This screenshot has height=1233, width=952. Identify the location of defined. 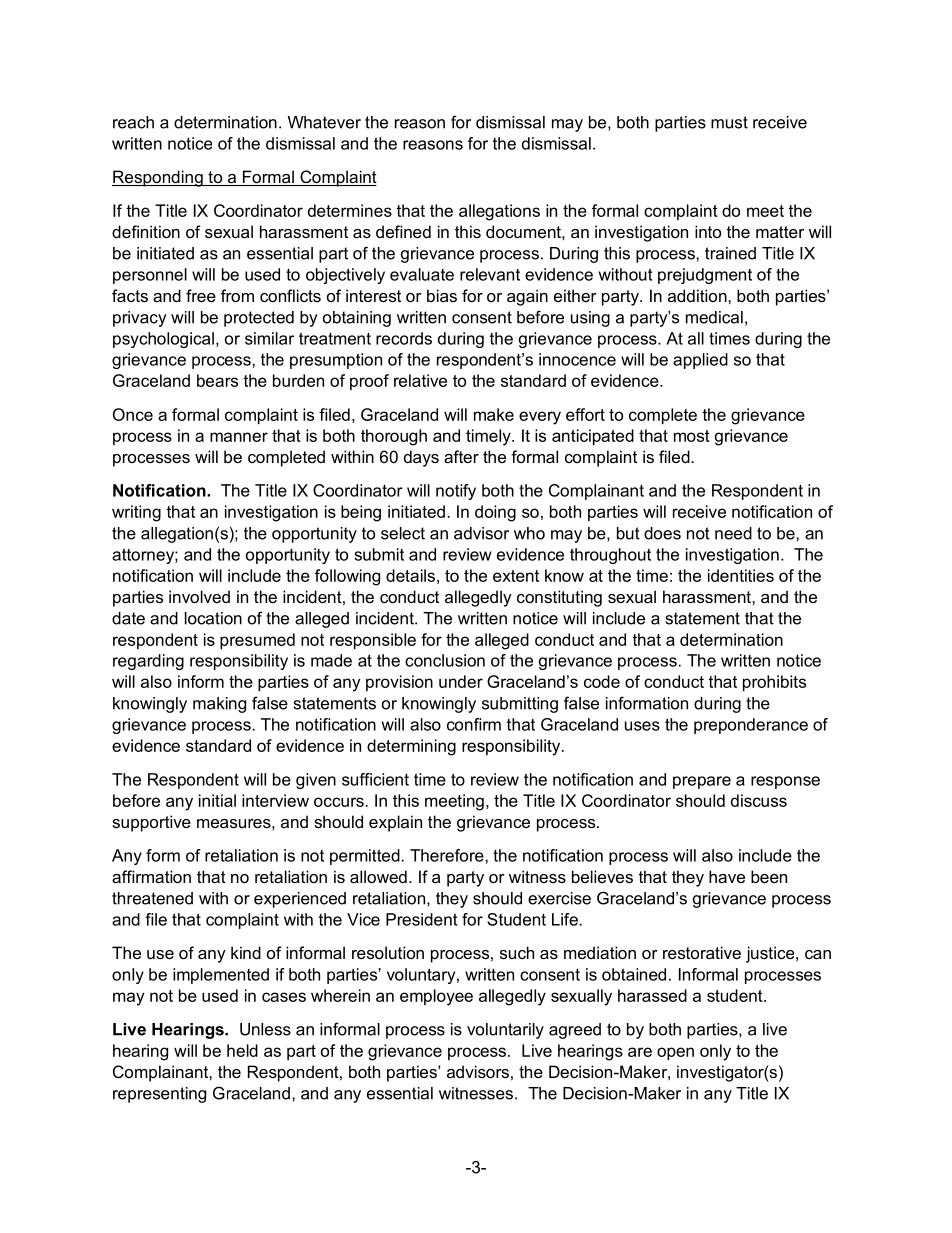
(403, 231).
